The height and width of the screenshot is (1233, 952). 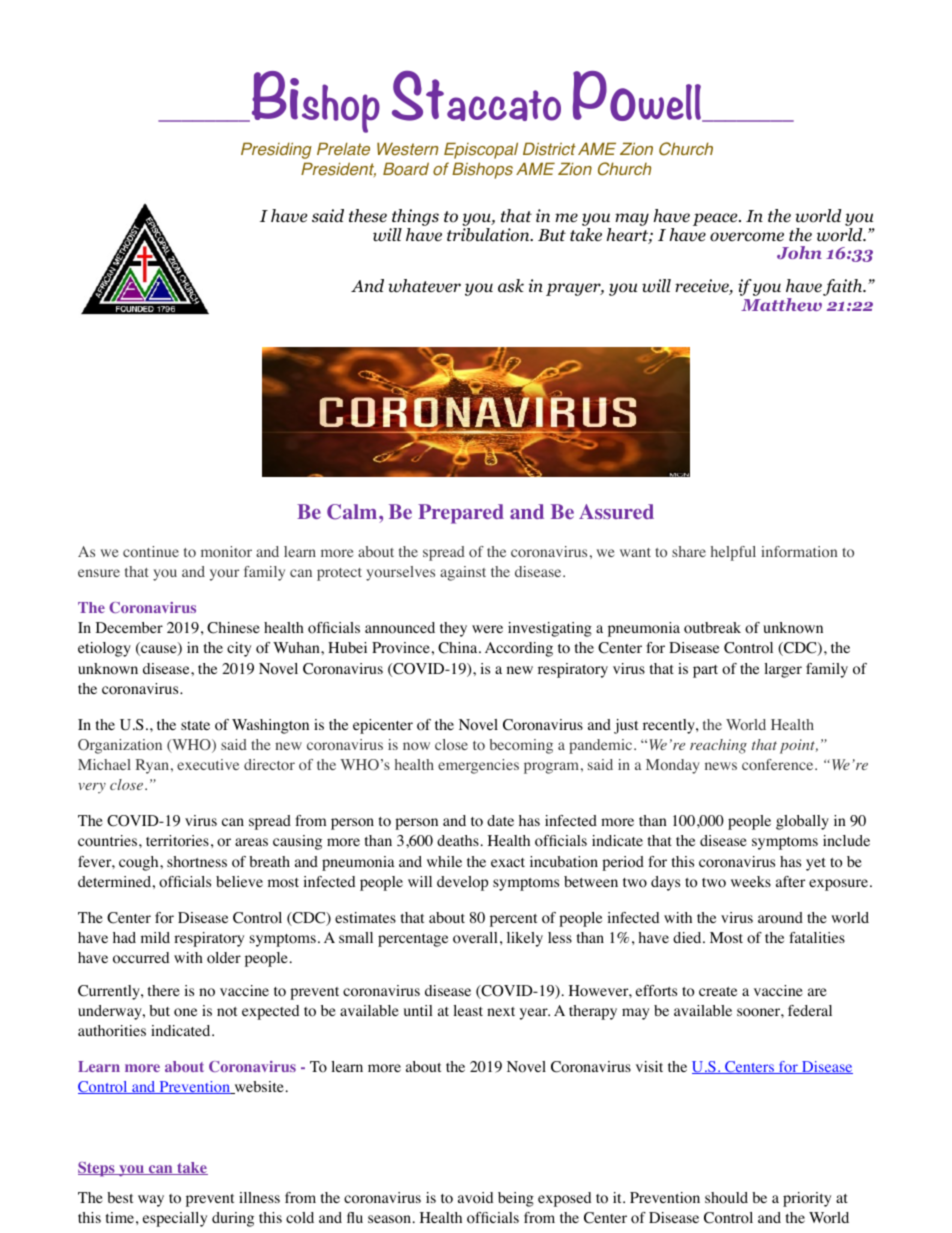 What do you see at coordinates (475, 1198) in the screenshot?
I see `avoid` at bounding box center [475, 1198].
